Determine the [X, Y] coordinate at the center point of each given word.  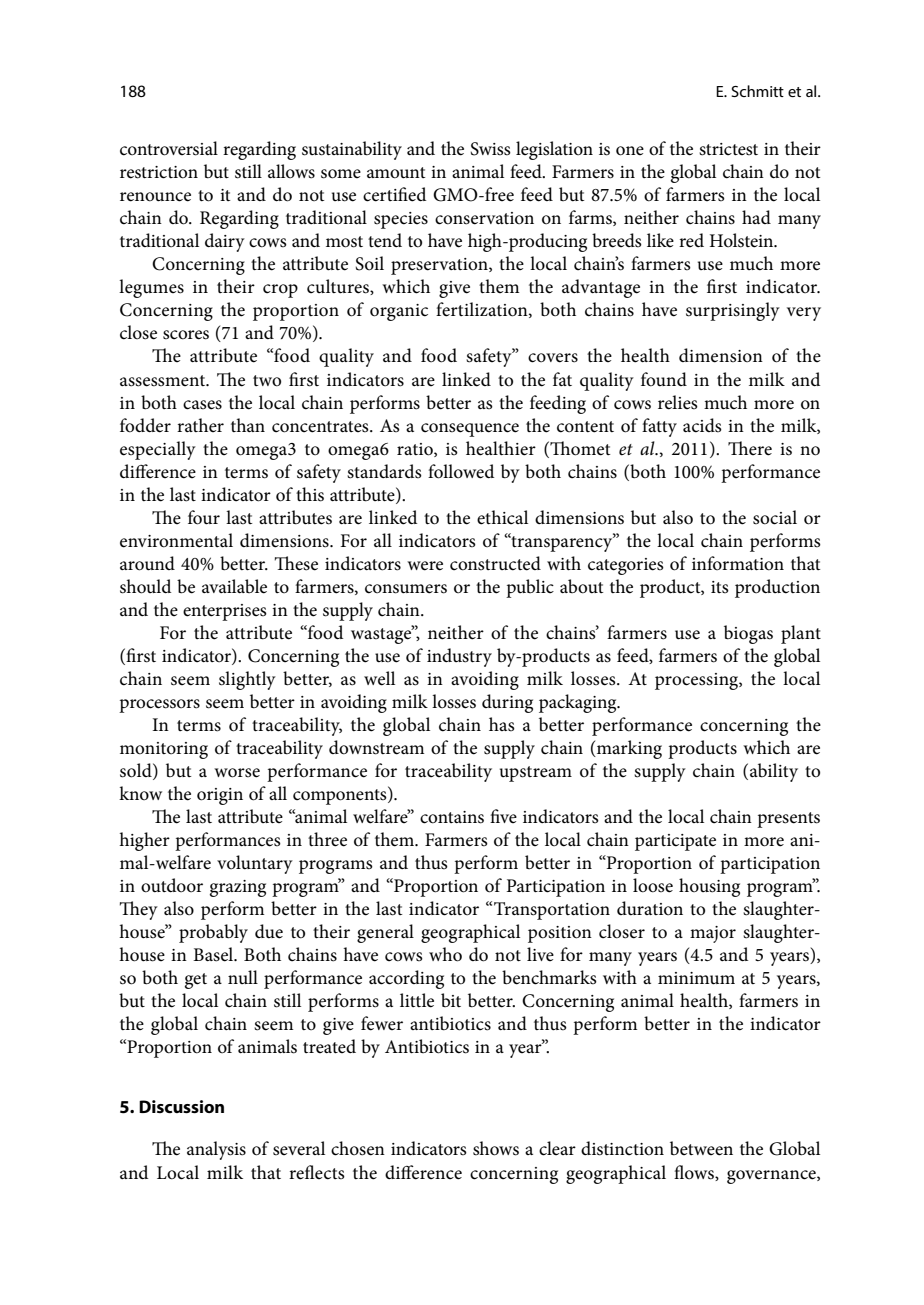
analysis [216, 1150]
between [701, 1148]
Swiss [491, 149]
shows [496, 1148]
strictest [728, 149]
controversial [169, 148]
